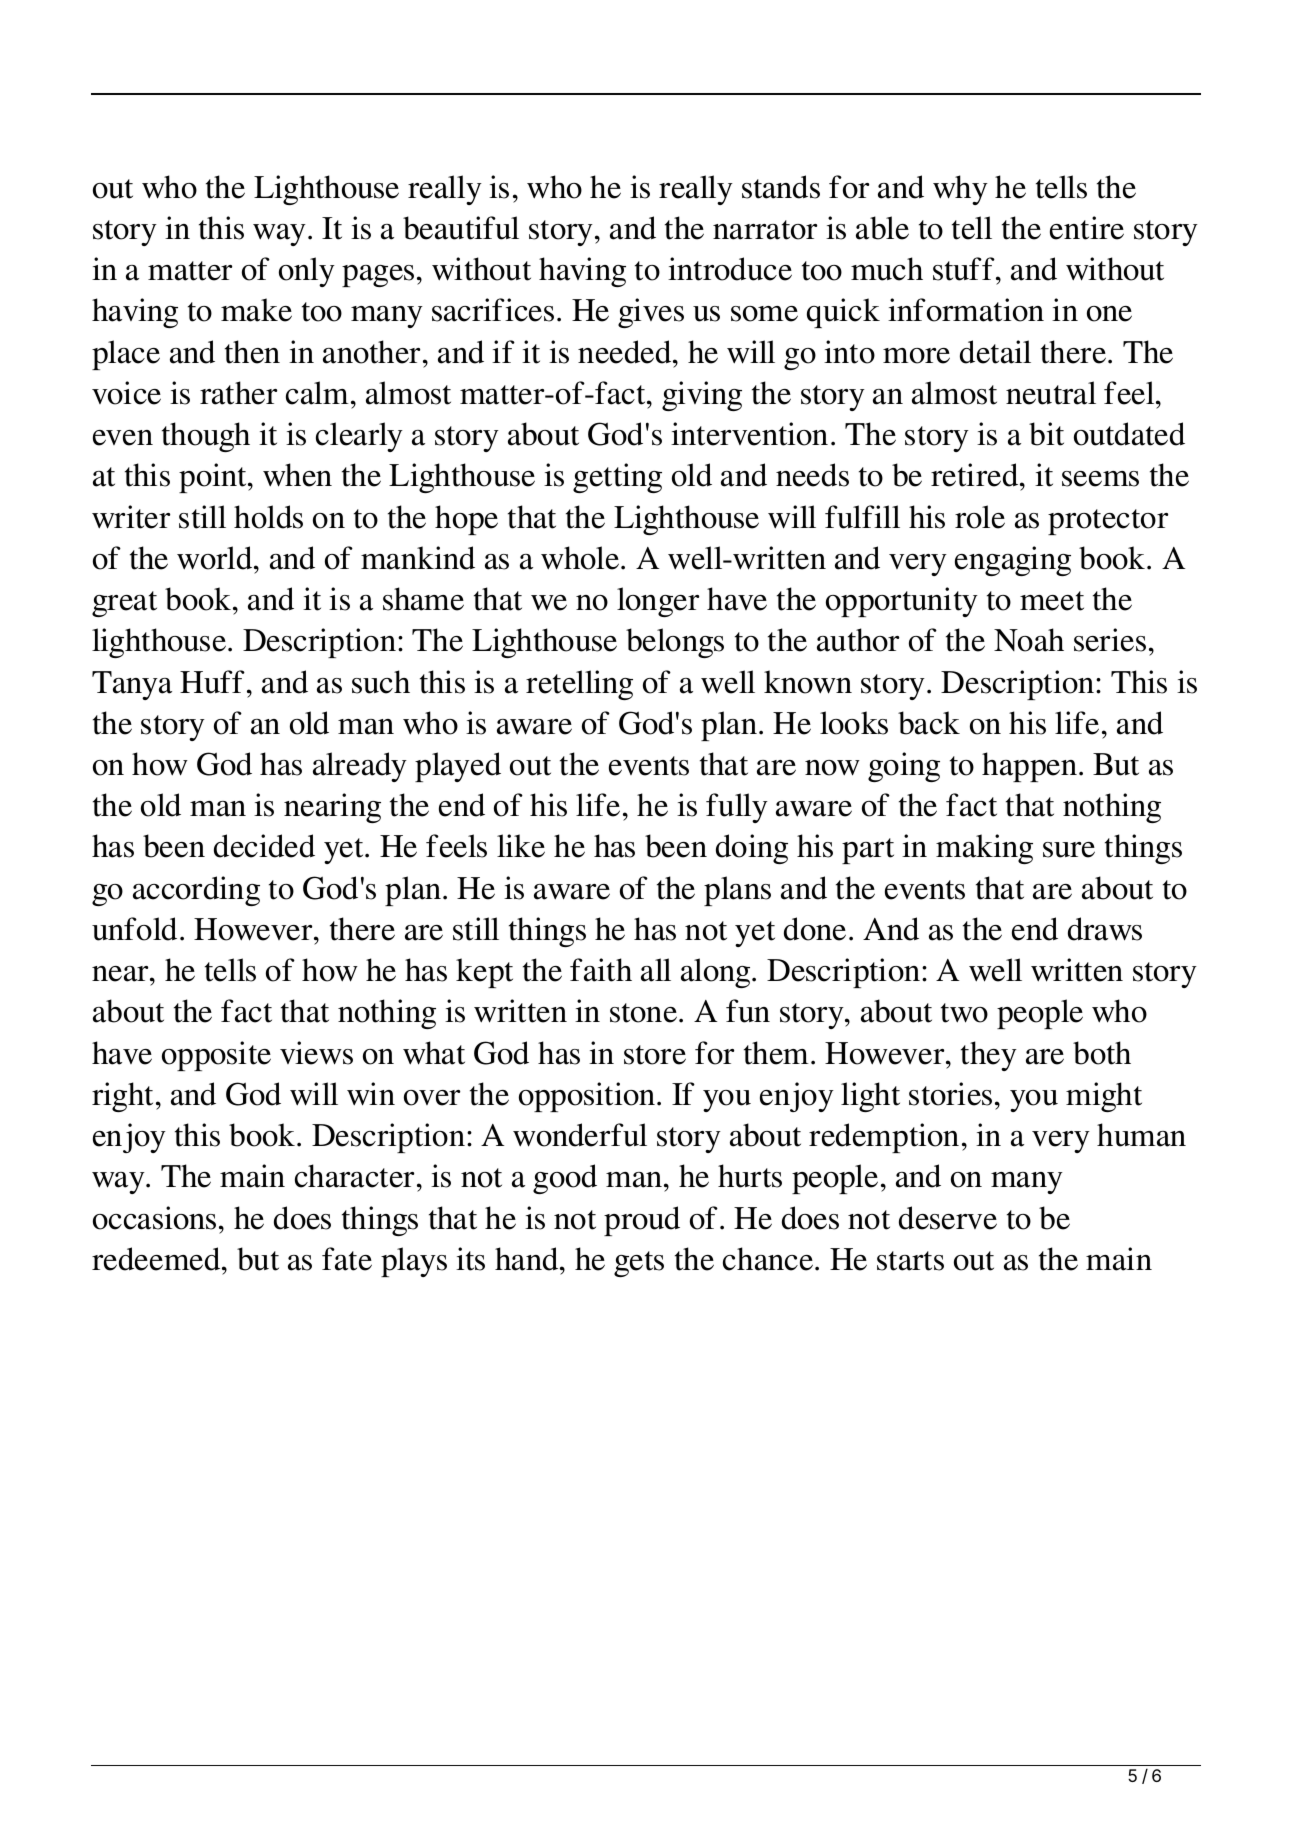 Image resolution: width=1292 pixels, height=1827 pixels. What do you see at coordinates (216, 558) in the screenshot?
I see `world` at bounding box center [216, 558].
